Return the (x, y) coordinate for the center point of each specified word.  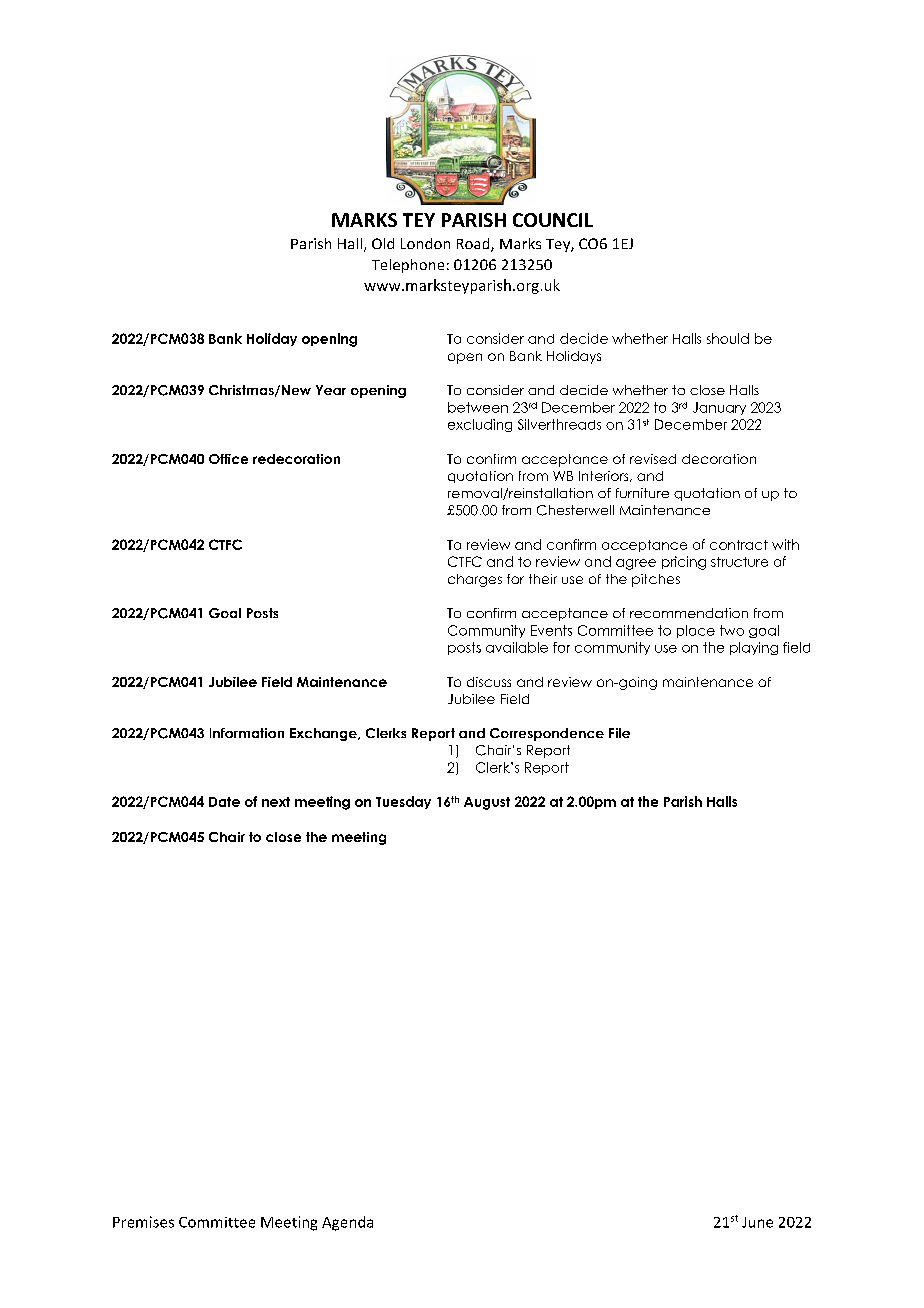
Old (383, 243)
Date (224, 802)
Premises (143, 1222)
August (487, 803)
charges (475, 580)
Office (228, 459)
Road (474, 245)
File (619, 733)
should (728, 338)
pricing (684, 563)
